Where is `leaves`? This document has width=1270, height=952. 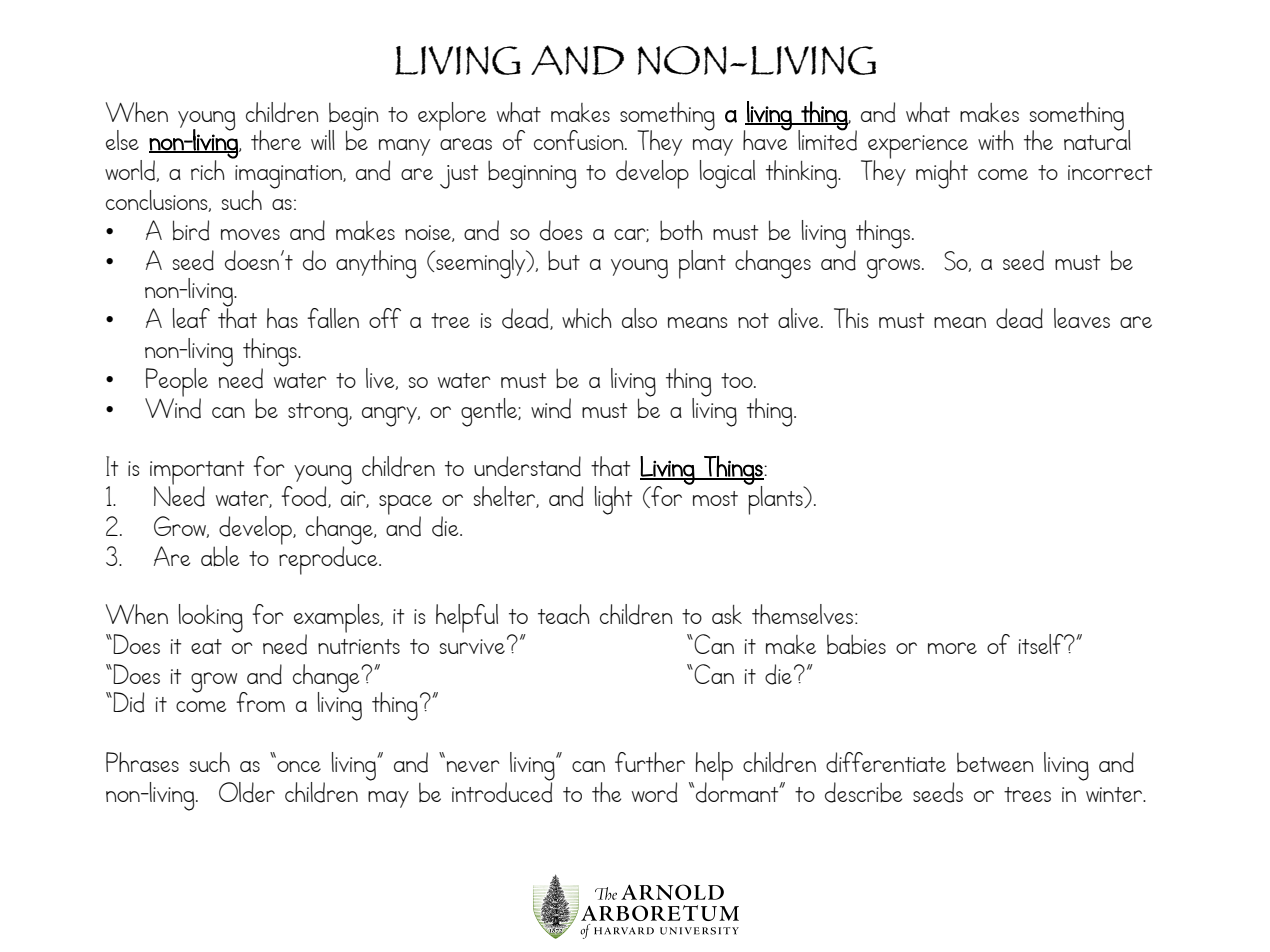
leaves is located at coordinates (1082, 318).
